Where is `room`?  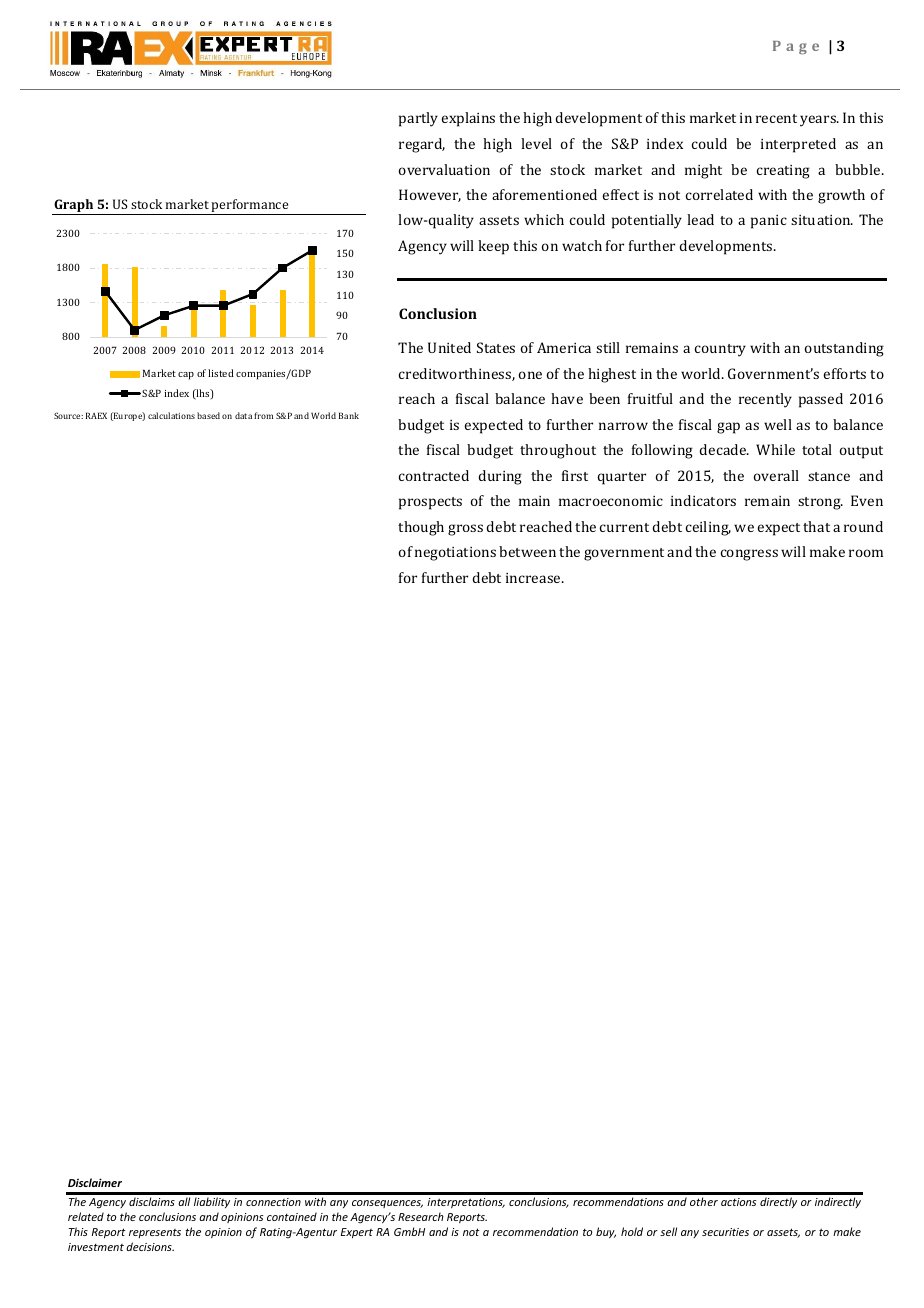 room is located at coordinates (866, 553).
